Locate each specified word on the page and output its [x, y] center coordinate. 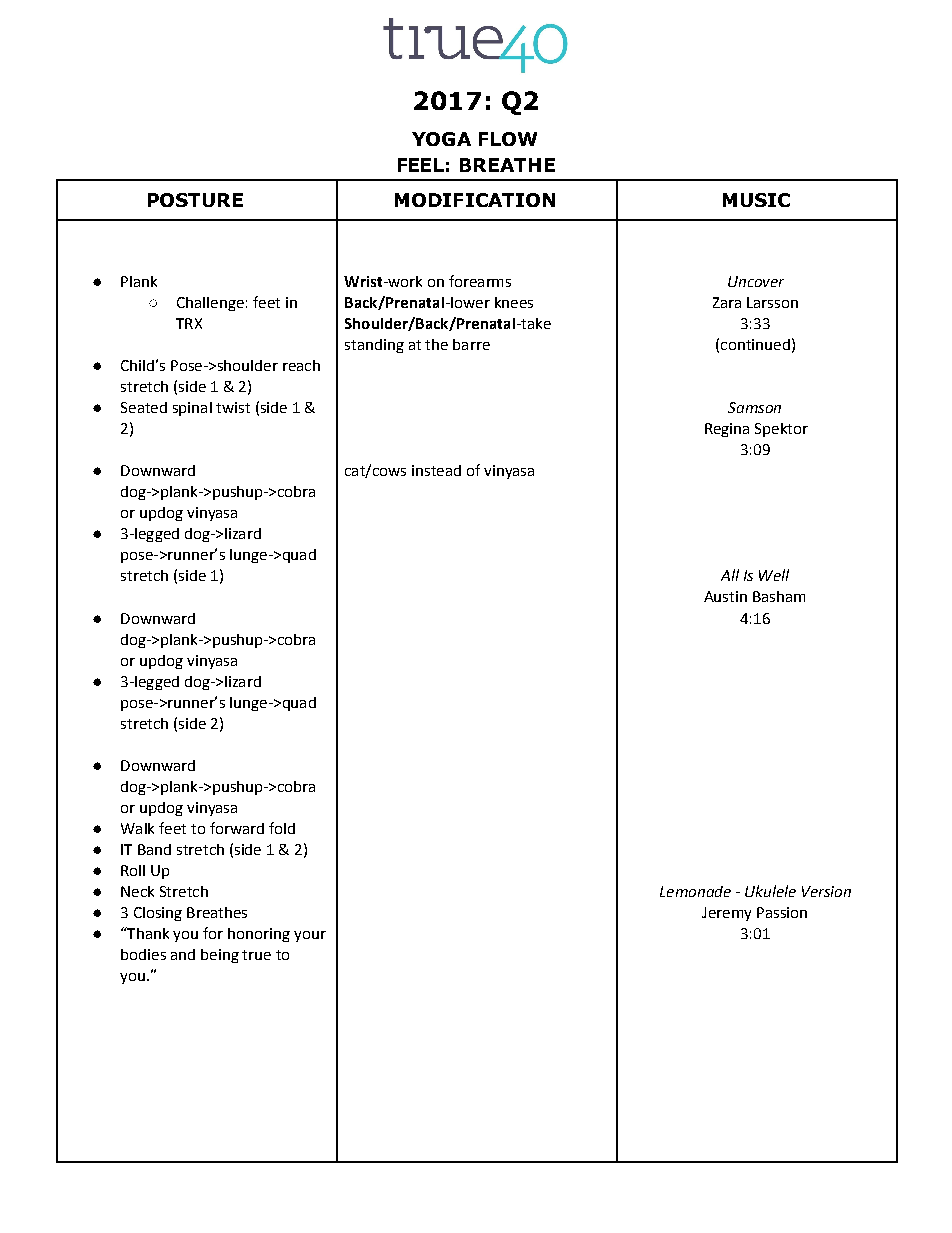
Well [774, 575]
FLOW [508, 139]
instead [436, 470]
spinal [192, 409]
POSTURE [195, 200]
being [220, 956]
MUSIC [756, 200]
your [310, 936]
